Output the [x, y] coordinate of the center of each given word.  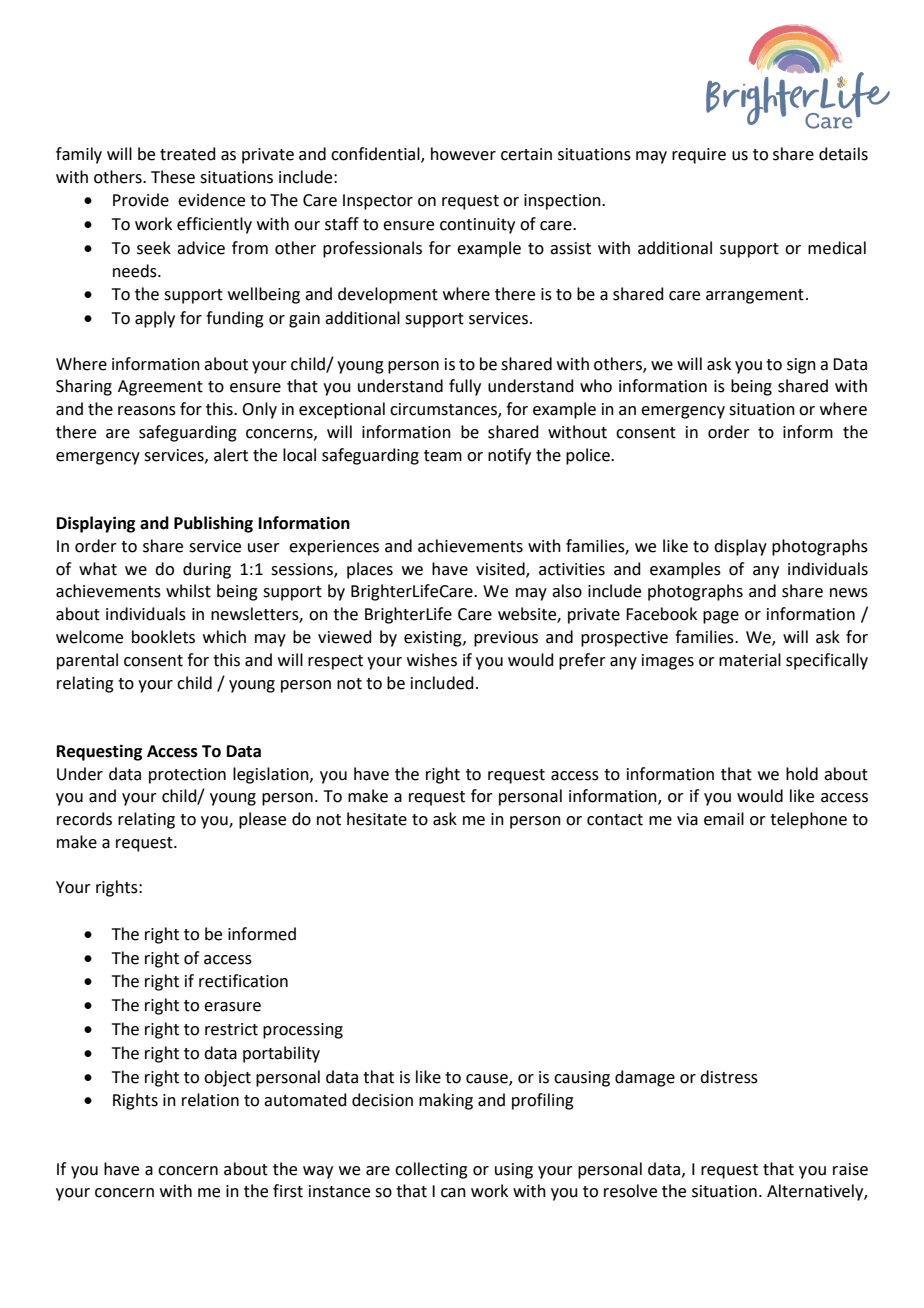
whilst [188, 591]
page [721, 617]
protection [187, 776]
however [463, 154]
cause [488, 1079]
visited [501, 569]
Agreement [160, 388]
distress [729, 1077]
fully [465, 387]
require [699, 156]
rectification [243, 981]
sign [801, 366]
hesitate [377, 819]
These [173, 177]
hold [802, 774]
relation [210, 1100]
